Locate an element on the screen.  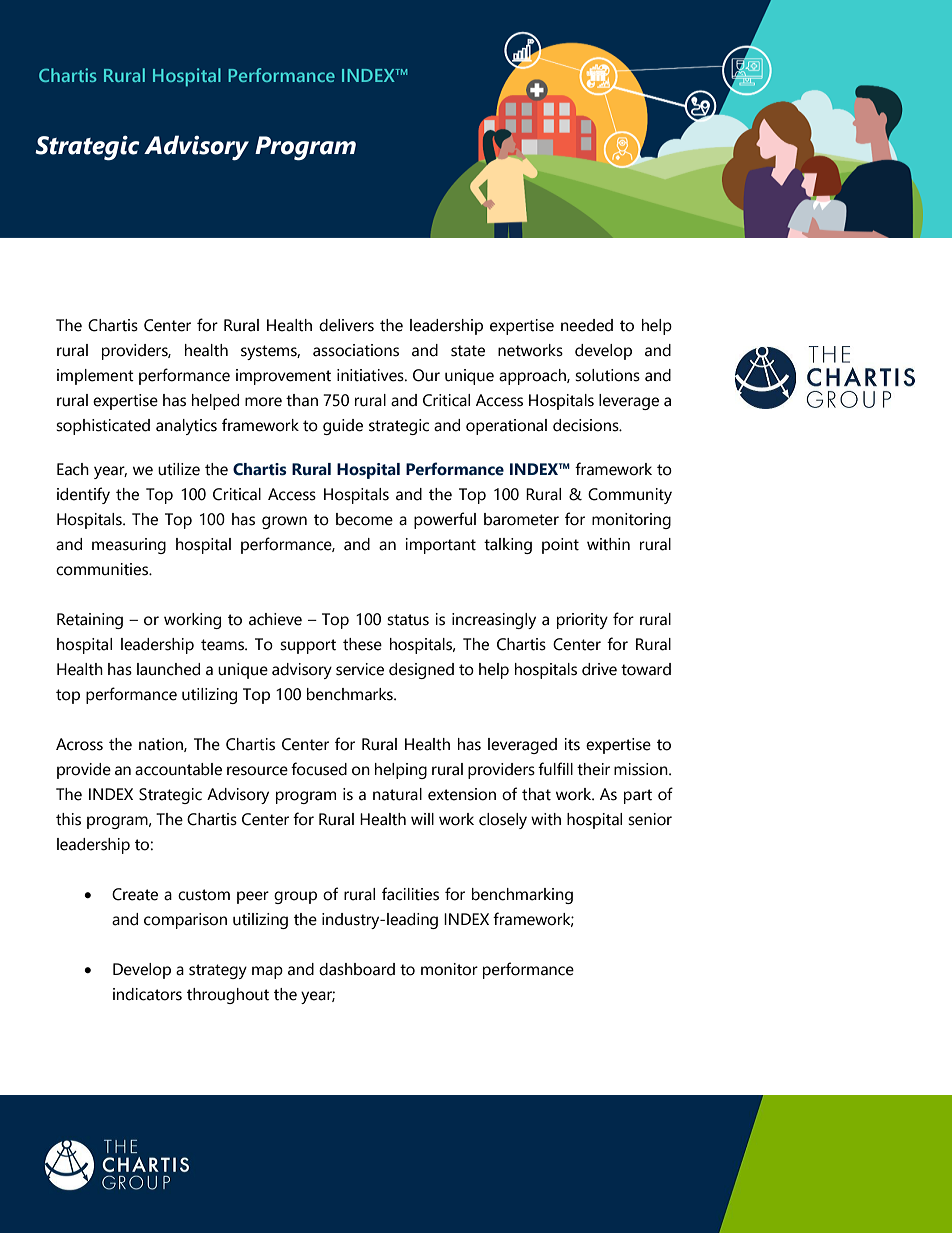
associations is located at coordinates (356, 350).
